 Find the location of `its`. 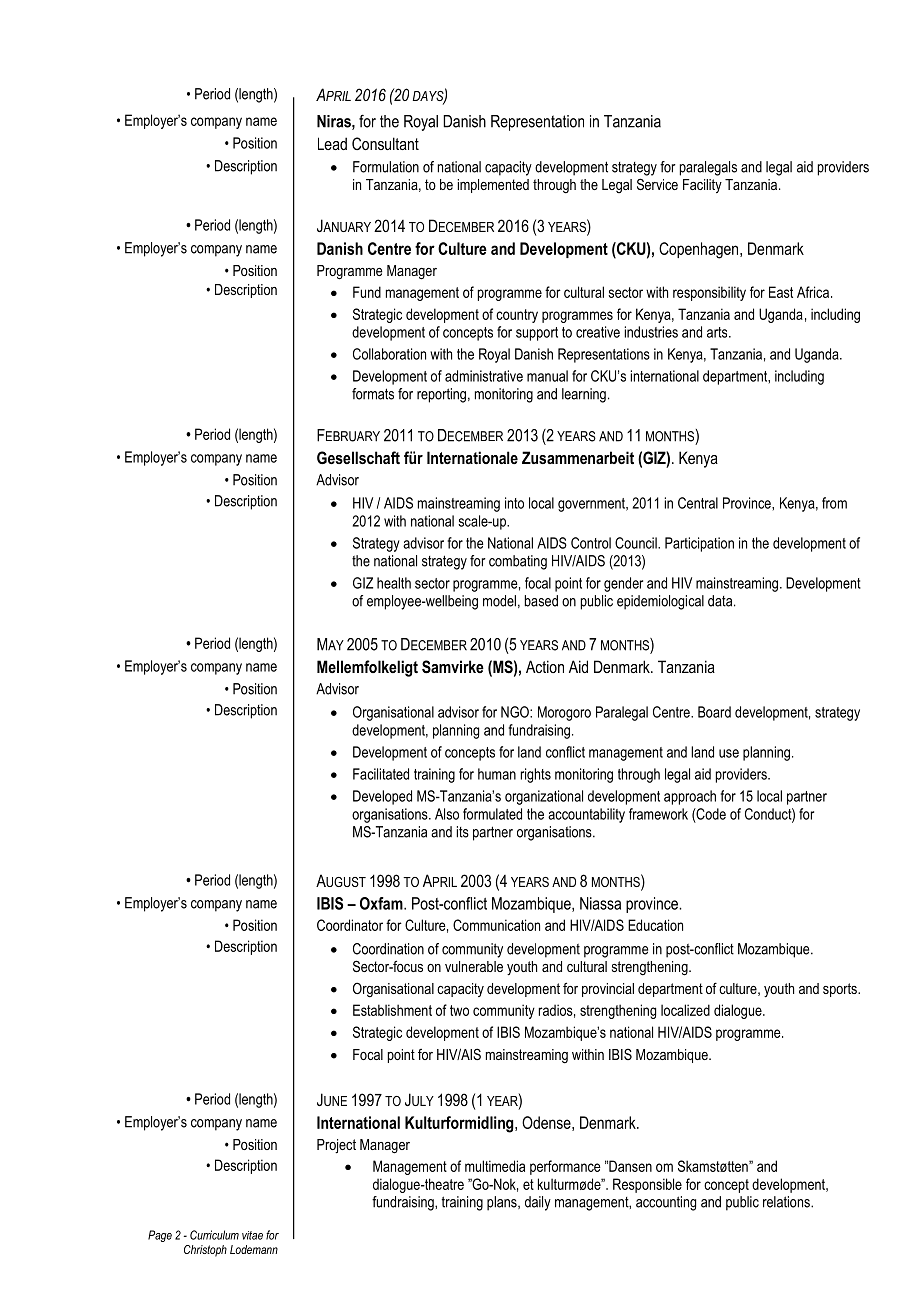

its is located at coordinates (463, 832).
